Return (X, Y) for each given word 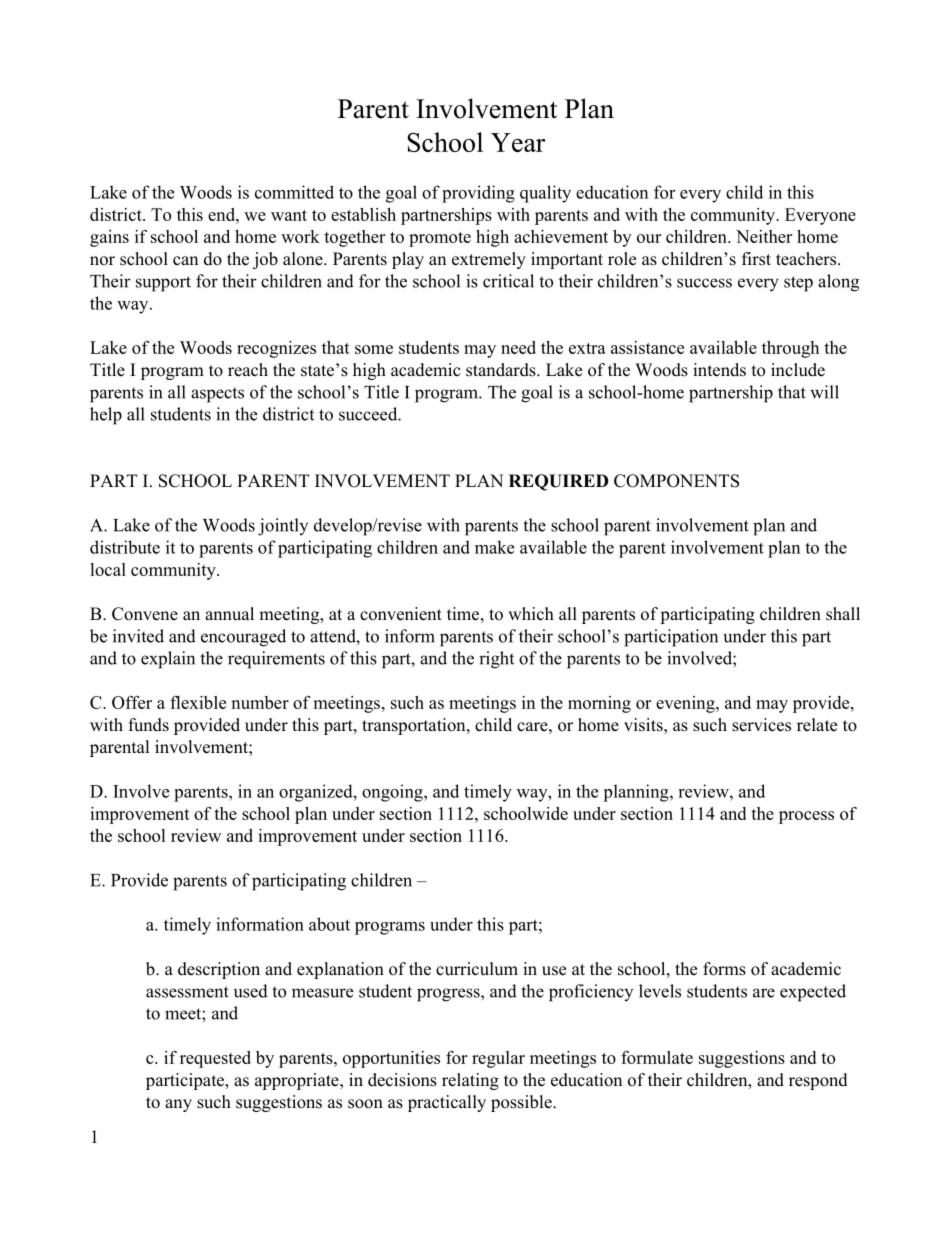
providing (478, 194)
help (106, 416)
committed (294, 192)
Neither (764, 236)
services (761, 725)
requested (215, 1059)
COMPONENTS (676, 481)
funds (149, 725)
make (494, 547)
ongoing (393, 793)
